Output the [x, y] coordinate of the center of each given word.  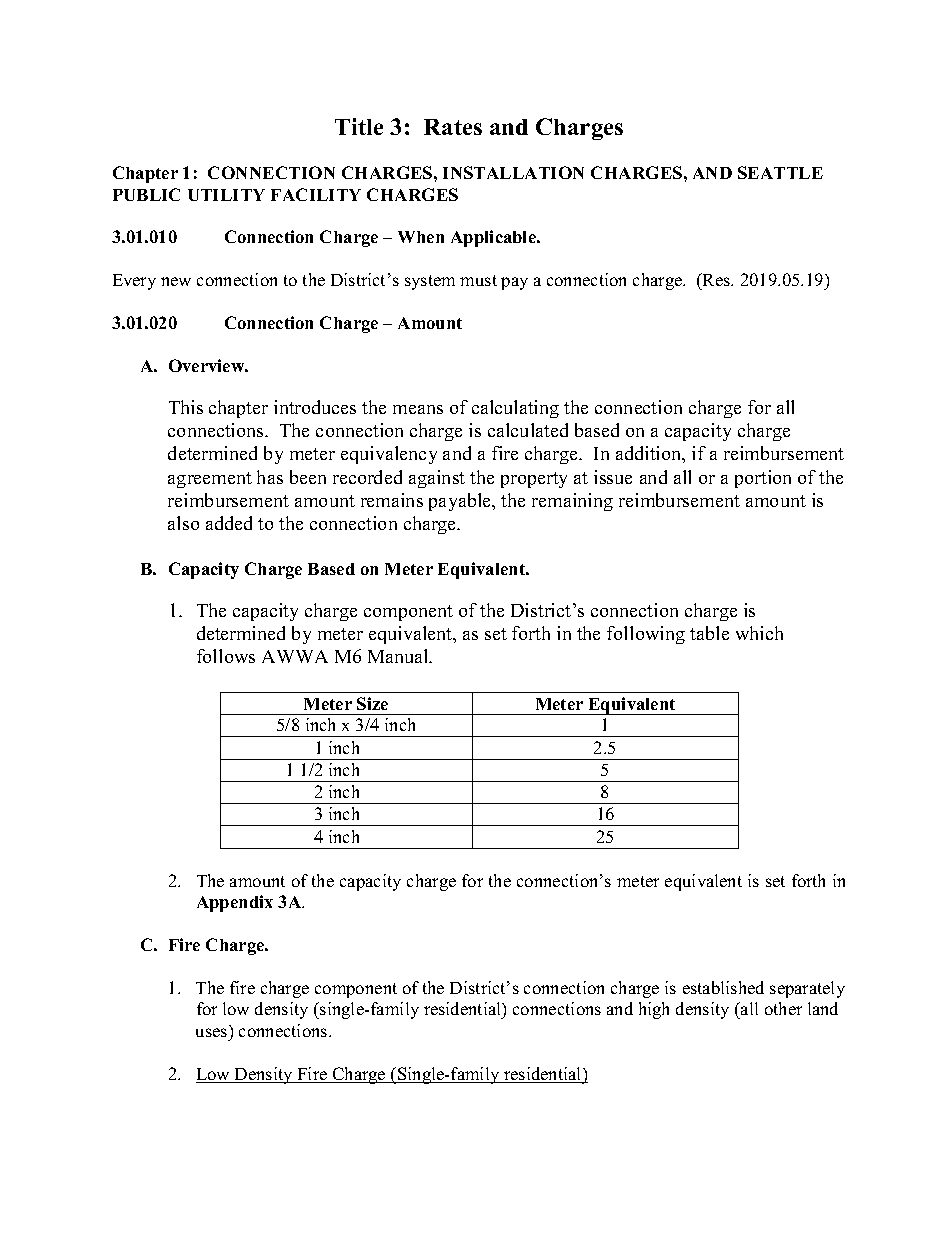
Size [372, 703]
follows [226, 656]
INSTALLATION [513, 172]
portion [763, 479]
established [723, 987]
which [759, 633]
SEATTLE [780, 172]
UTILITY [226, 195]
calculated [528, 430]
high [654, 1010]
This [186, 407]
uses [211, 1032]
